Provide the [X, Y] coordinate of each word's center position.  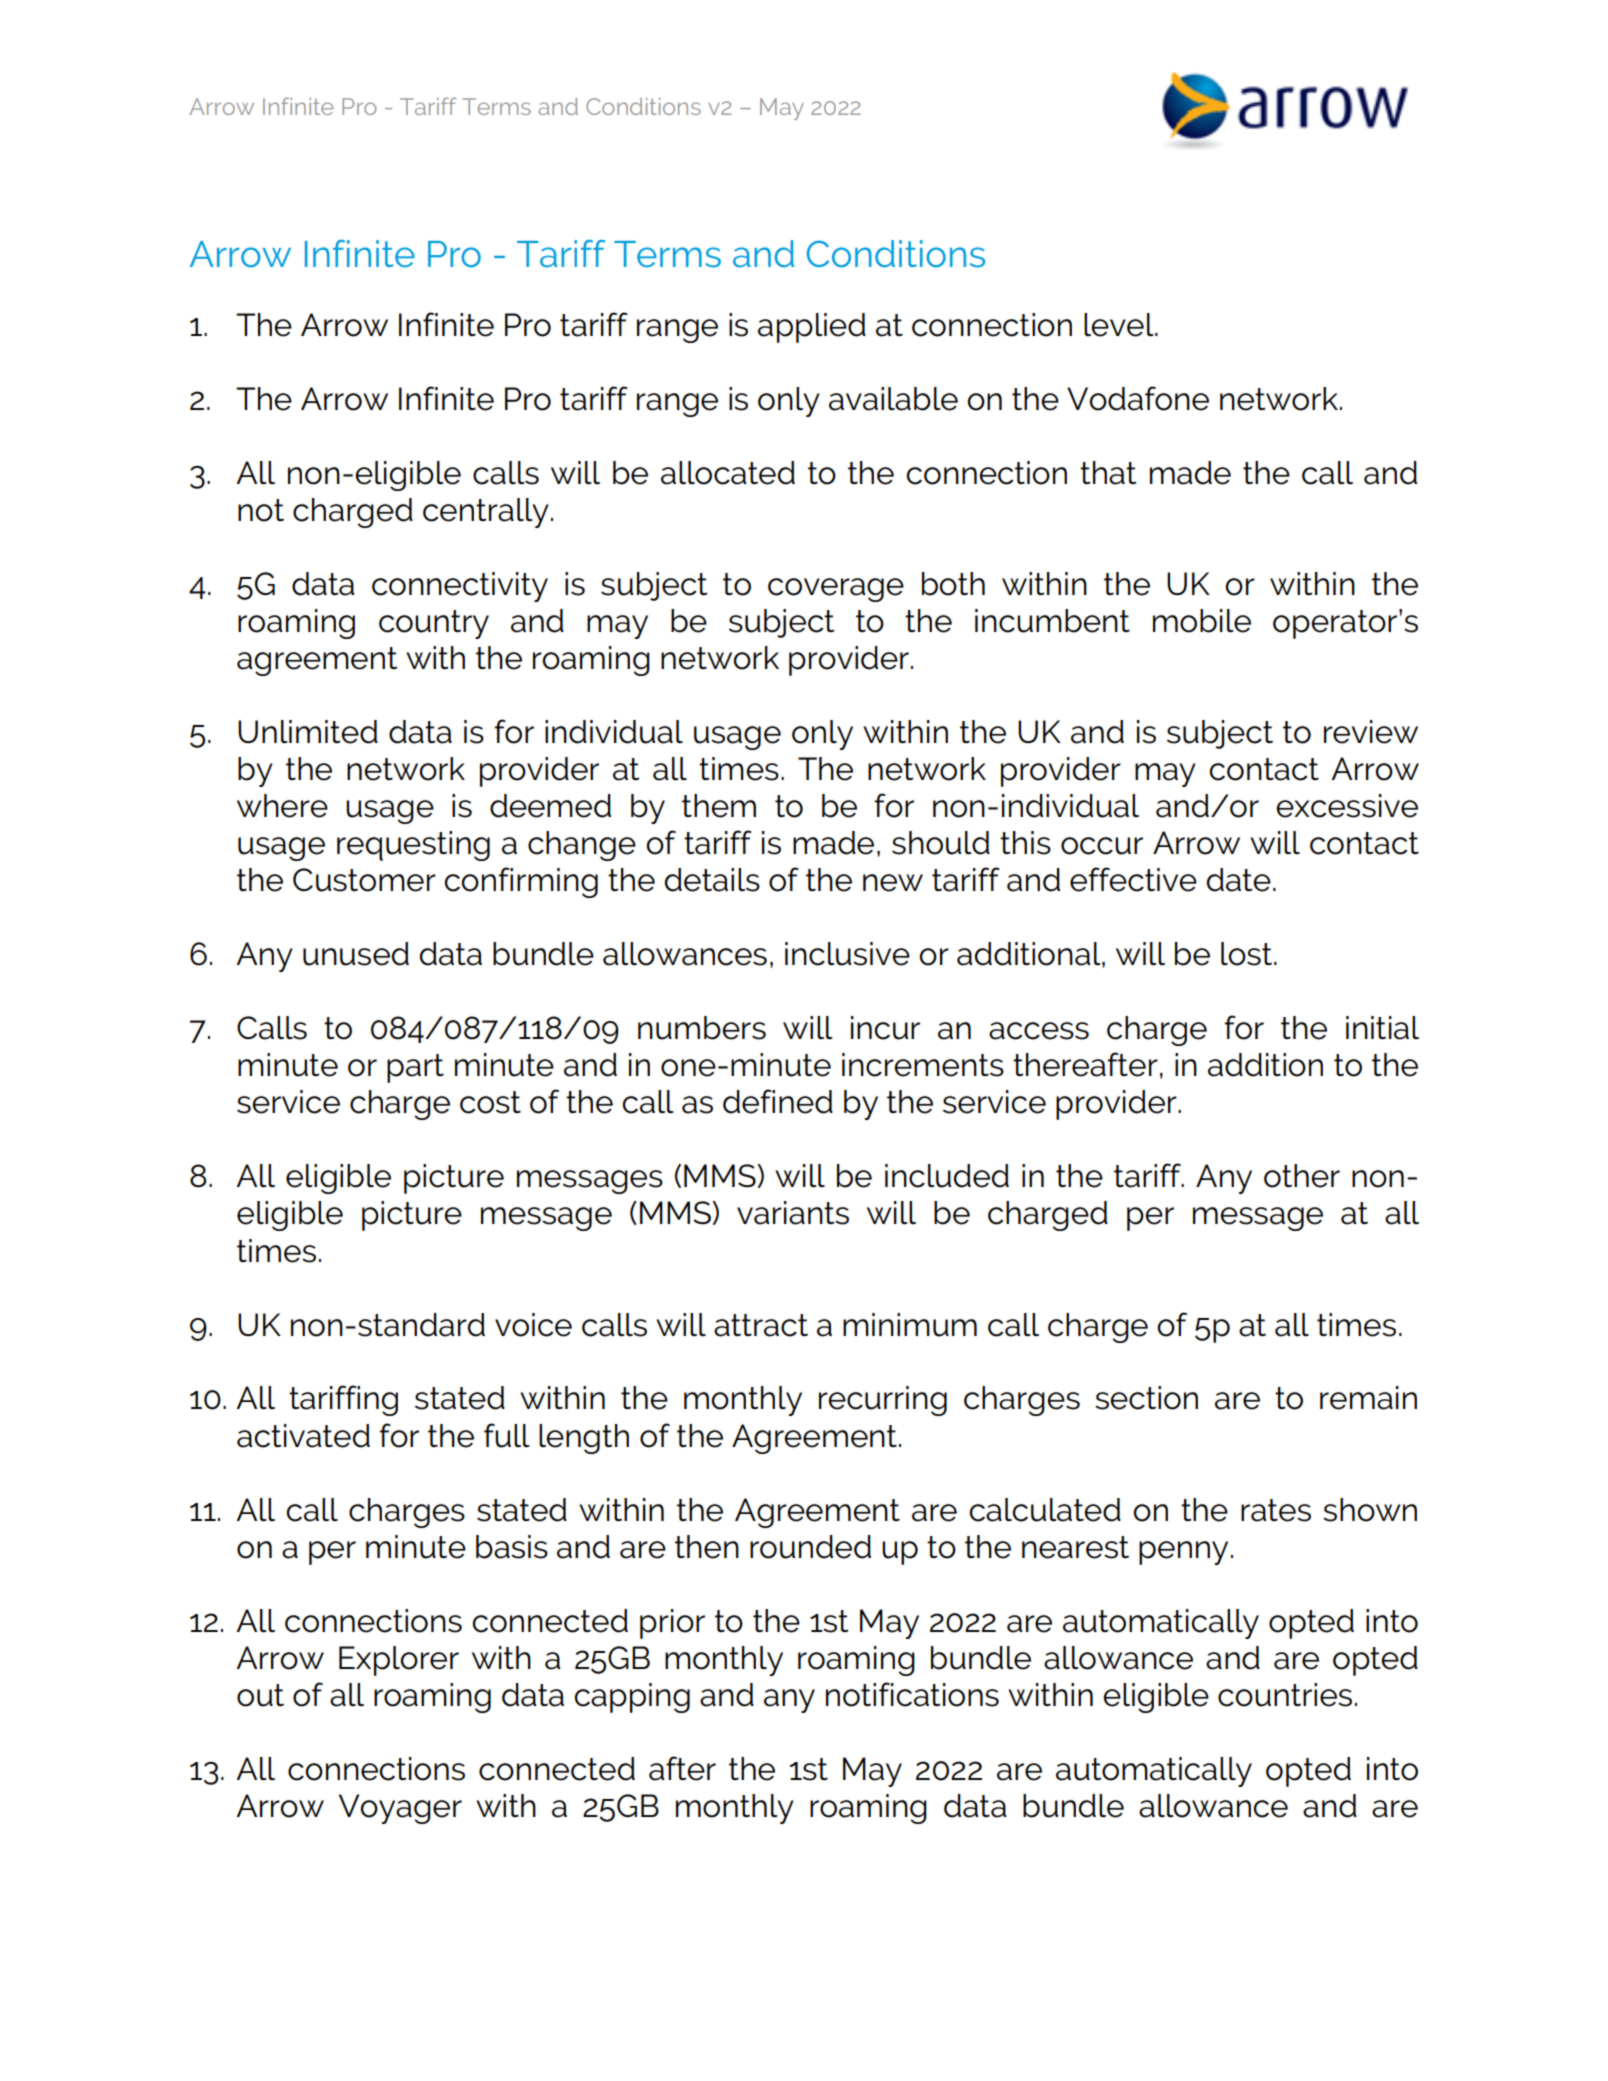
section [1146, 1398]
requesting [413, 846]
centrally [486, 513]
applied [812, 328]
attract [761, 1325]
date [1239, 880]
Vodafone [1138, 398]
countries [1285, 1695]
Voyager [400, 1809]
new [893, 883]
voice [533, 1325]
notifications [912, 1694]
